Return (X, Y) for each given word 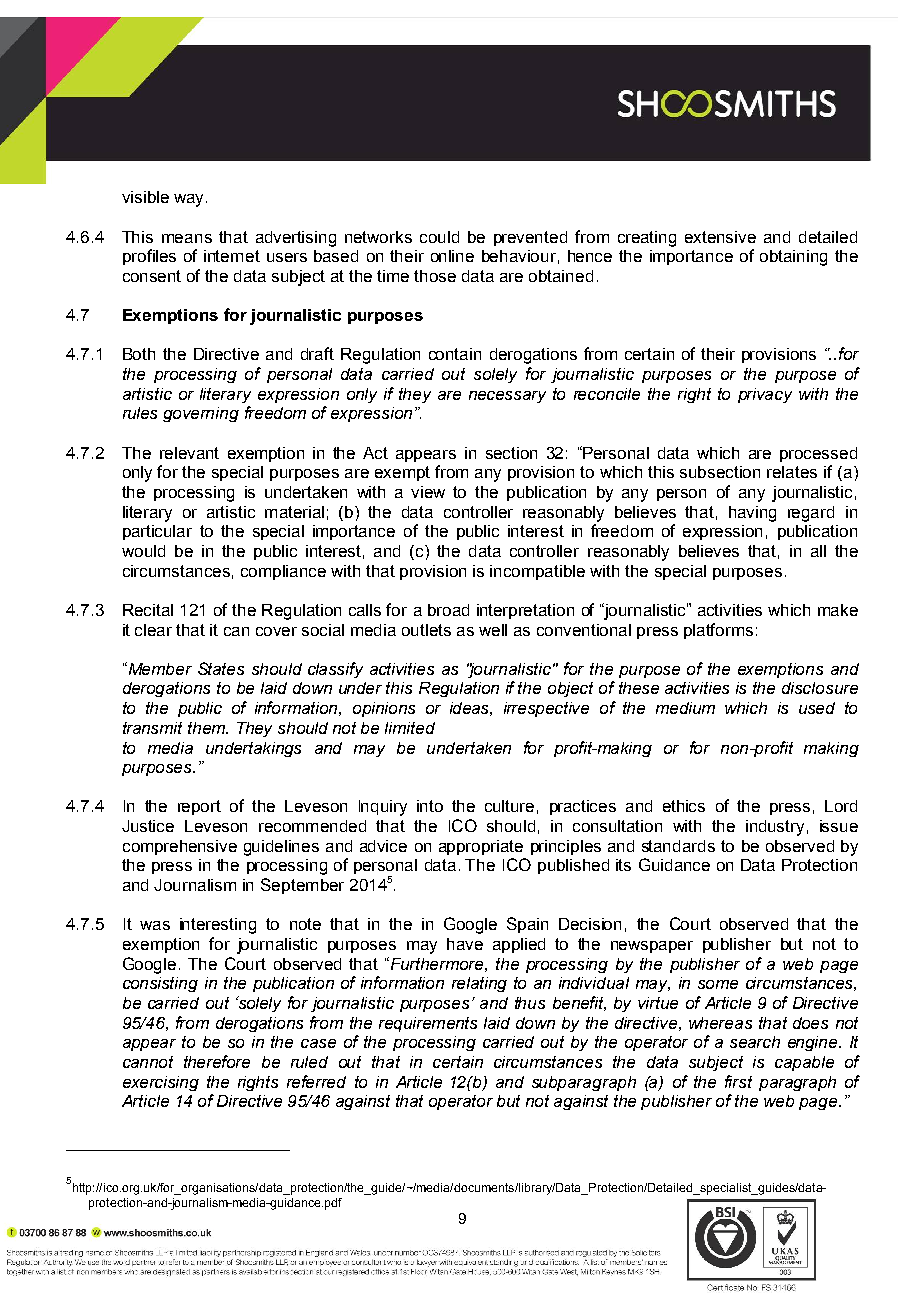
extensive (720, 237)
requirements (428, 1024)
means (187, 238)
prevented (530, 238)
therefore (217, 1061)
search (755, 1042)
